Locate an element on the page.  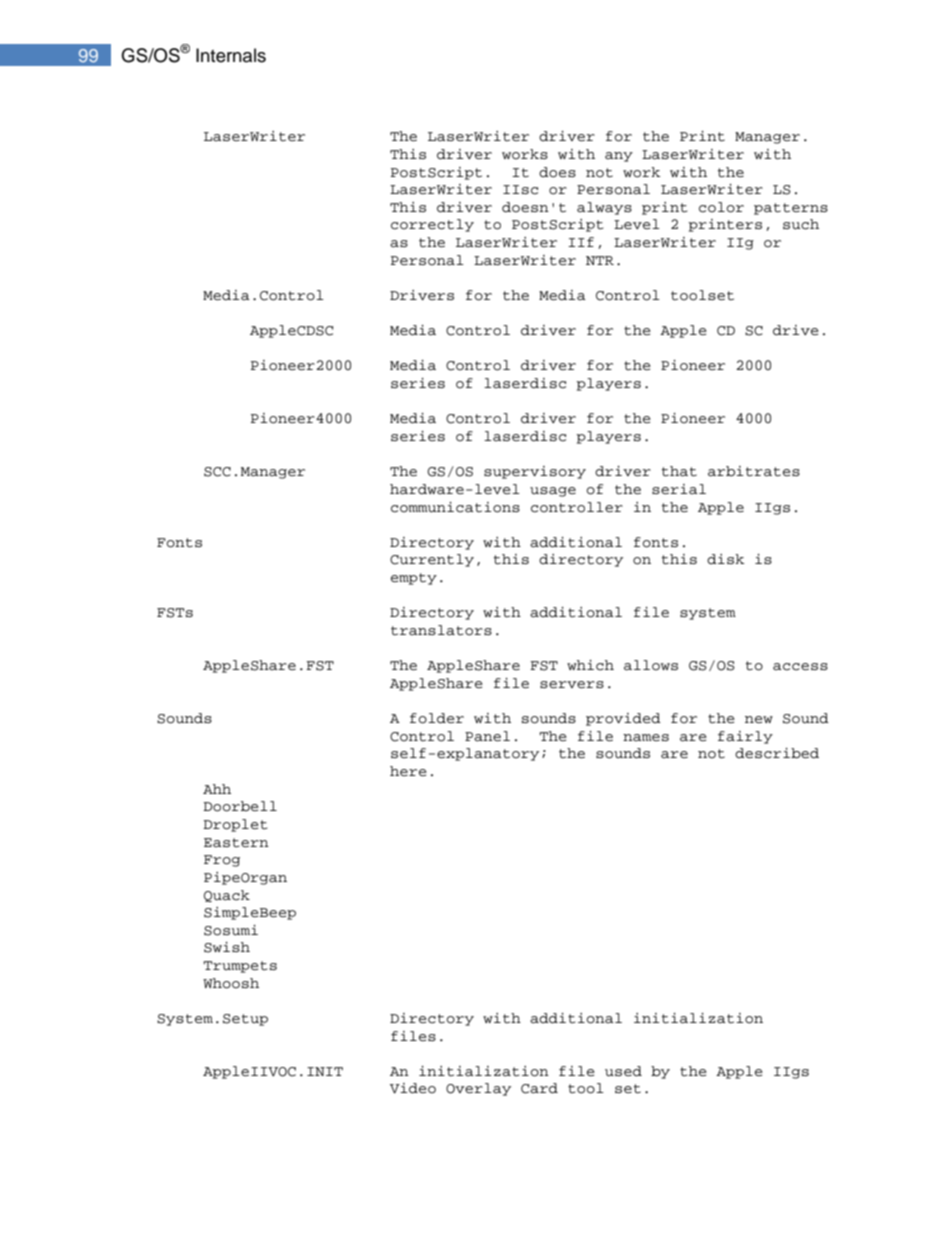
color is located at coordinates (721, 207).
